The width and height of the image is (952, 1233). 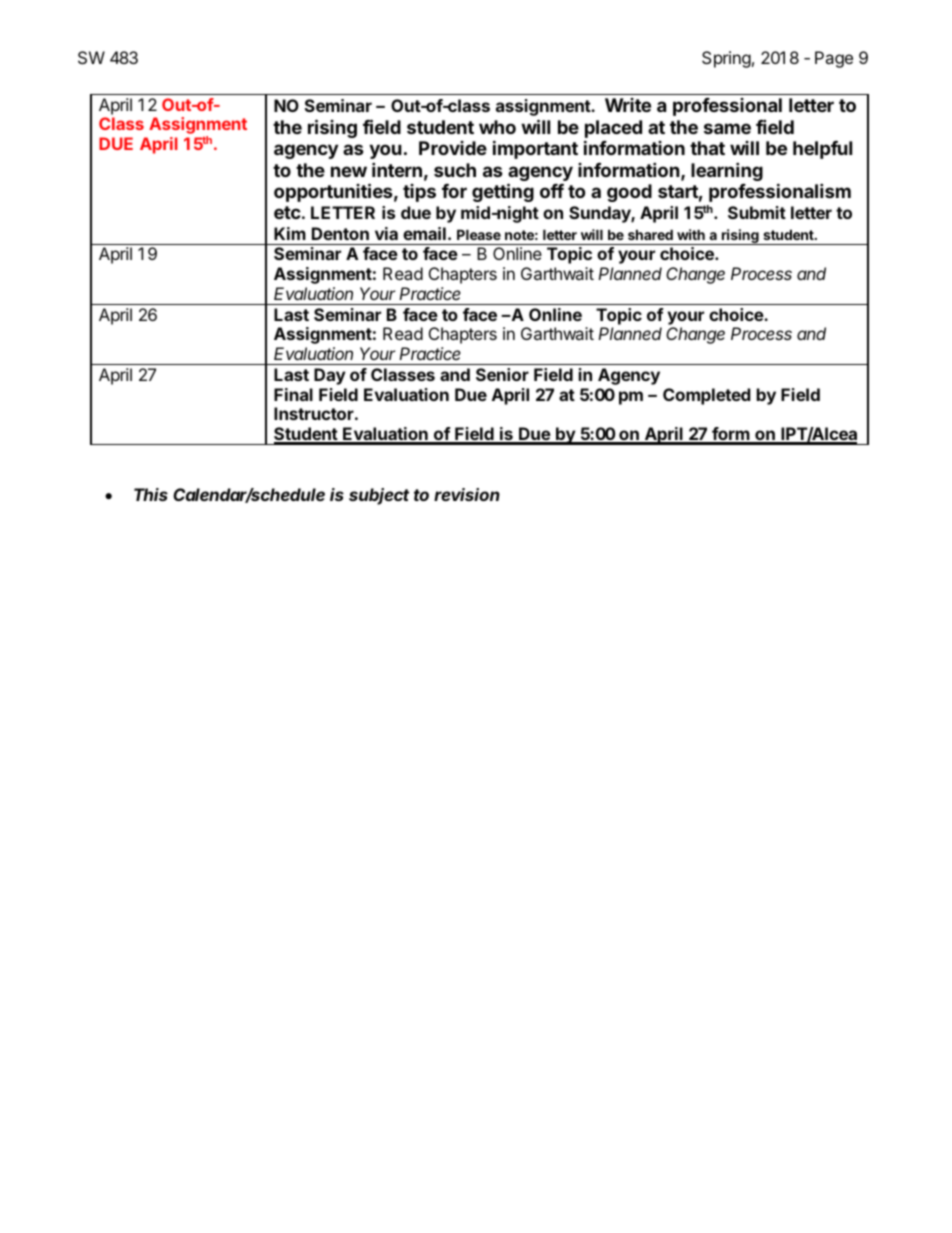 What do you see at coordinates (497, 127) in the image?
I see `who` at bounding box center [497, 127].
